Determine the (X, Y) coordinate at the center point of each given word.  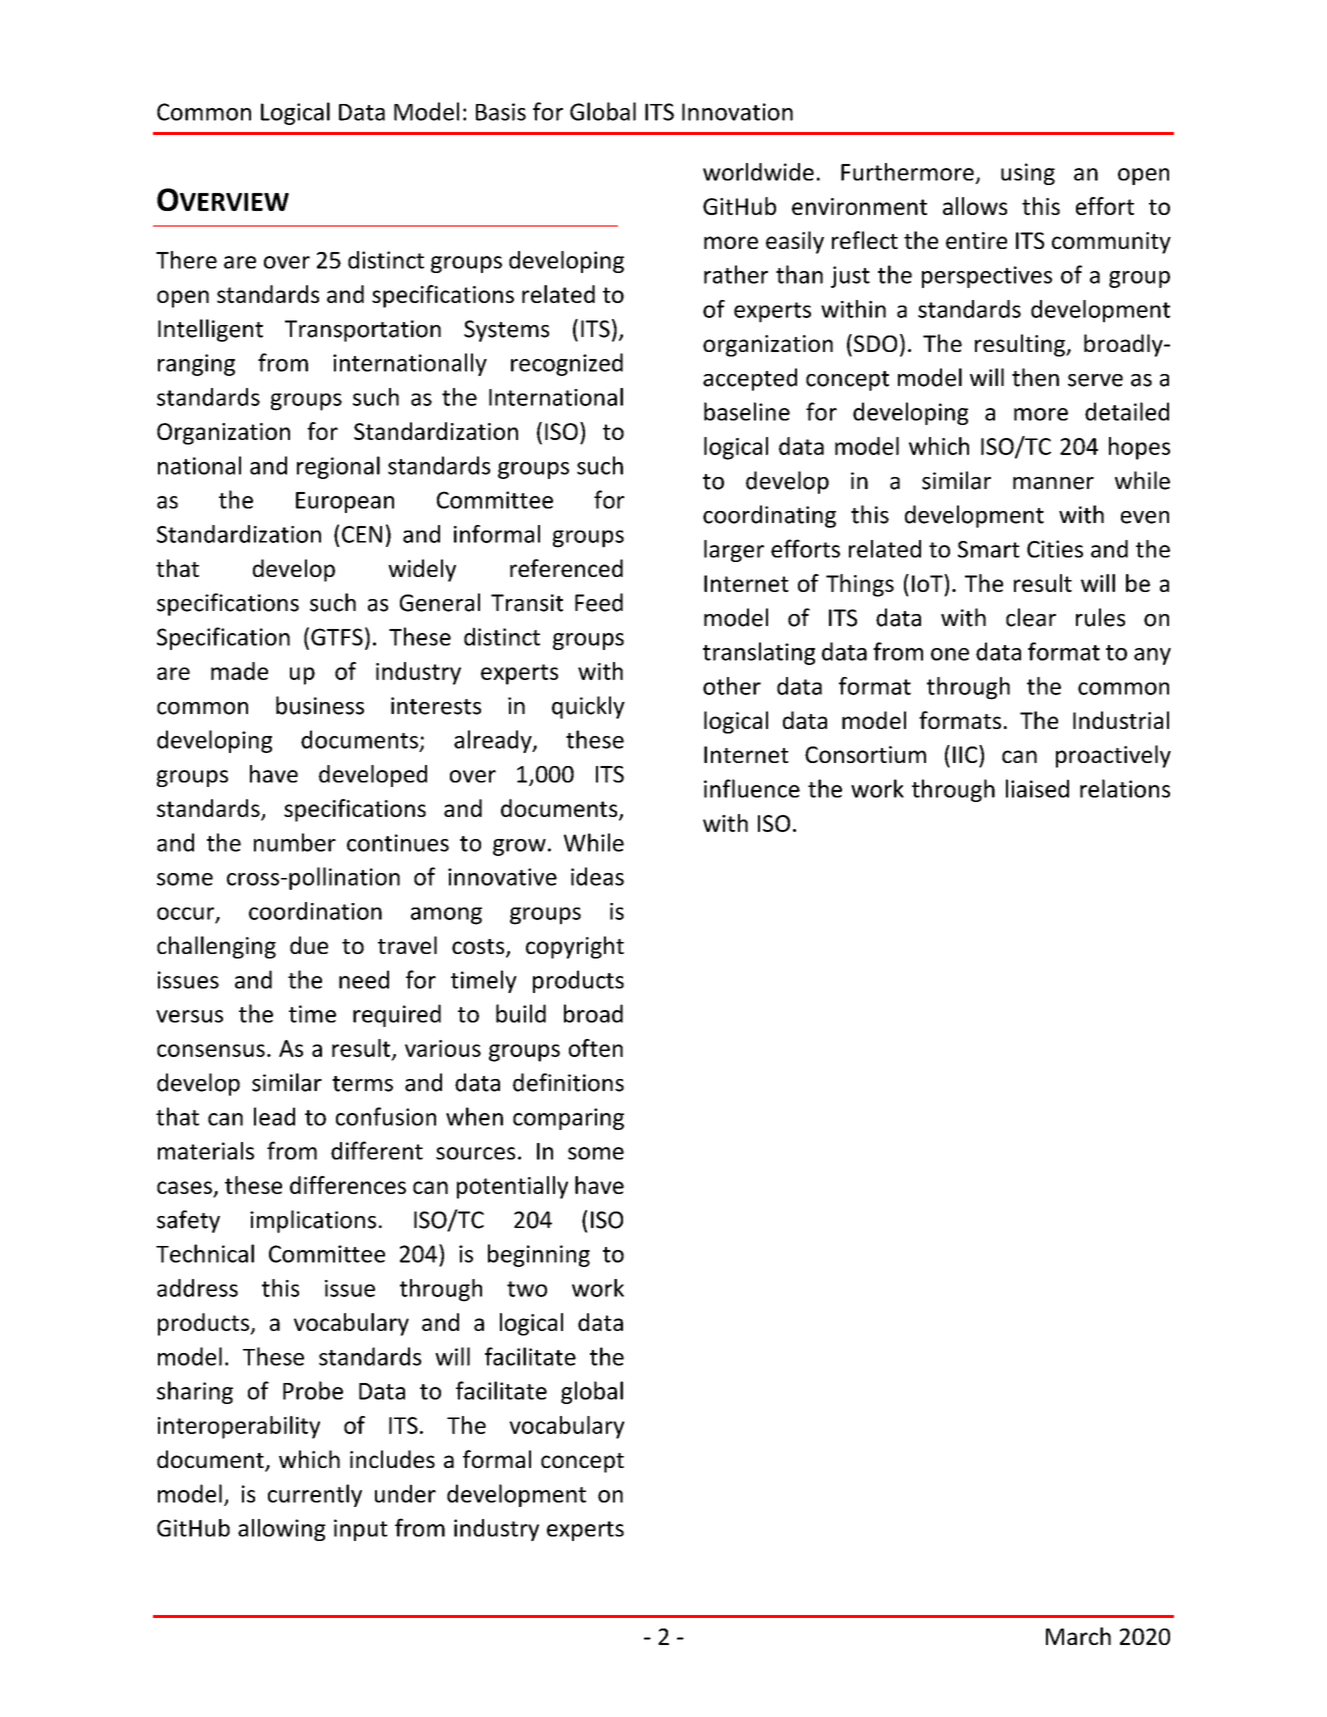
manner (1053, 483)
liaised (1037, 788)
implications (313, 1221)
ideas (597, 876)
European (345, 502)
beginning (539, 1255)
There (186, 260)
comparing (568, 1119)
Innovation (737, 112)
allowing (282, 1530)
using (1028, 174)
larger (734, 551)
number (295, 842)
